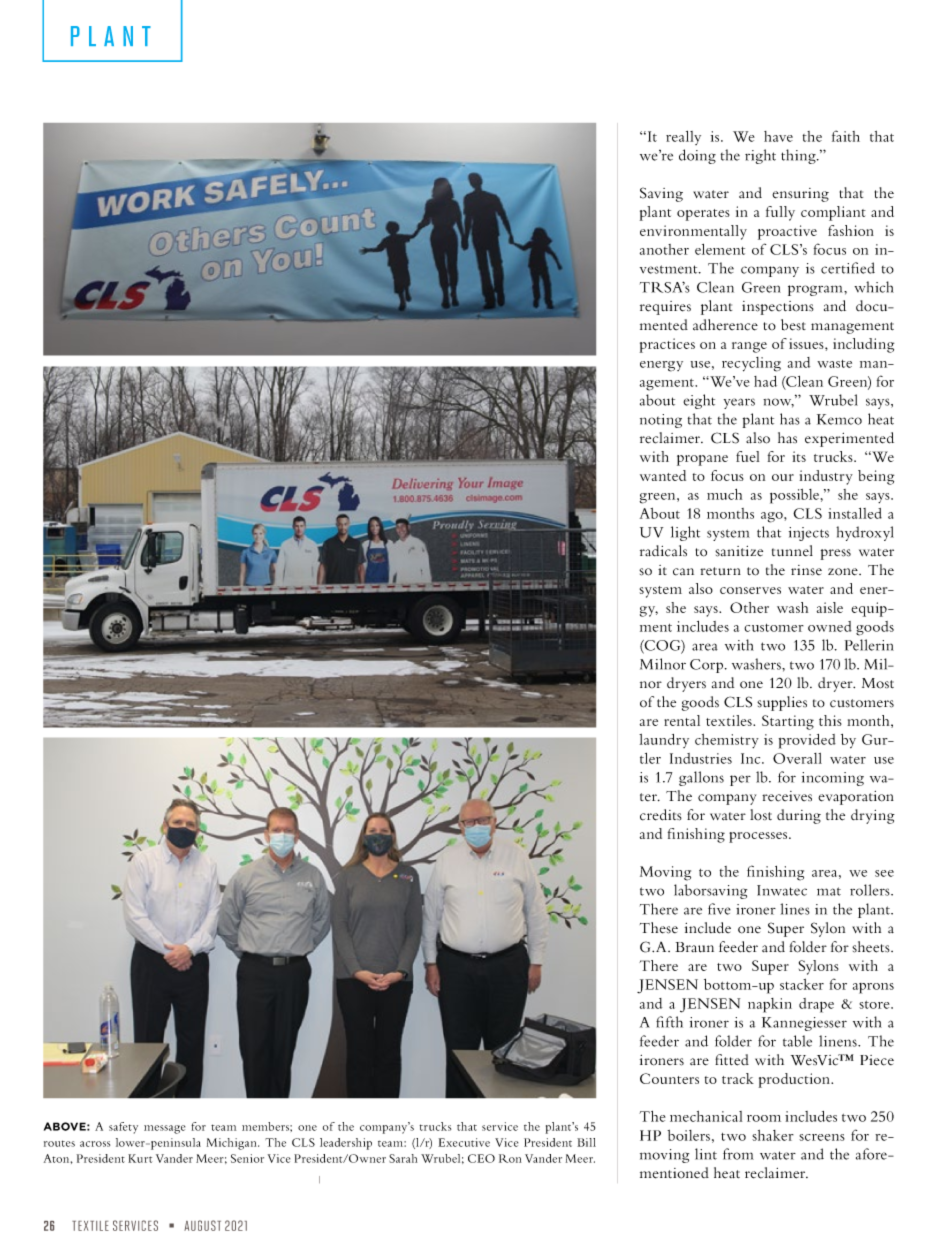 This page has width=952, height=1256. What do you see at coordinates (683, 138) in the page?
I see `really` at bounding box center [683, 138].
